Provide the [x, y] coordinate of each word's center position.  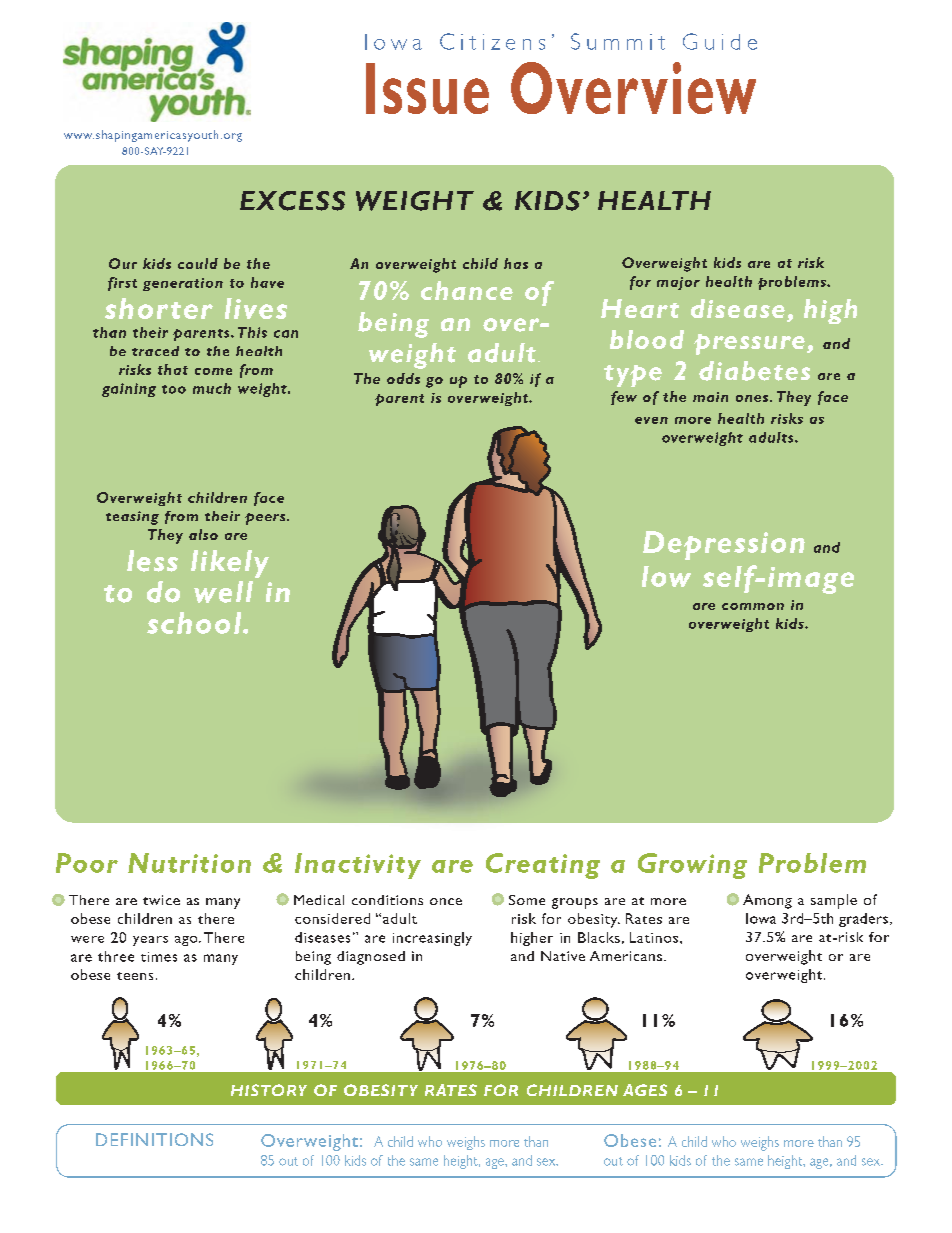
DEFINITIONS [154, 1139]
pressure [751, 344]
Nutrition [189, 863]
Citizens [492, 41]
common [753, 606]
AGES [645, 1090]
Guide [720, 41]
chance [467, 290]
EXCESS [292, 201]
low [666, 576]
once [446, 901]
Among [767, 901]
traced [155, 351]
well [223, 592]
